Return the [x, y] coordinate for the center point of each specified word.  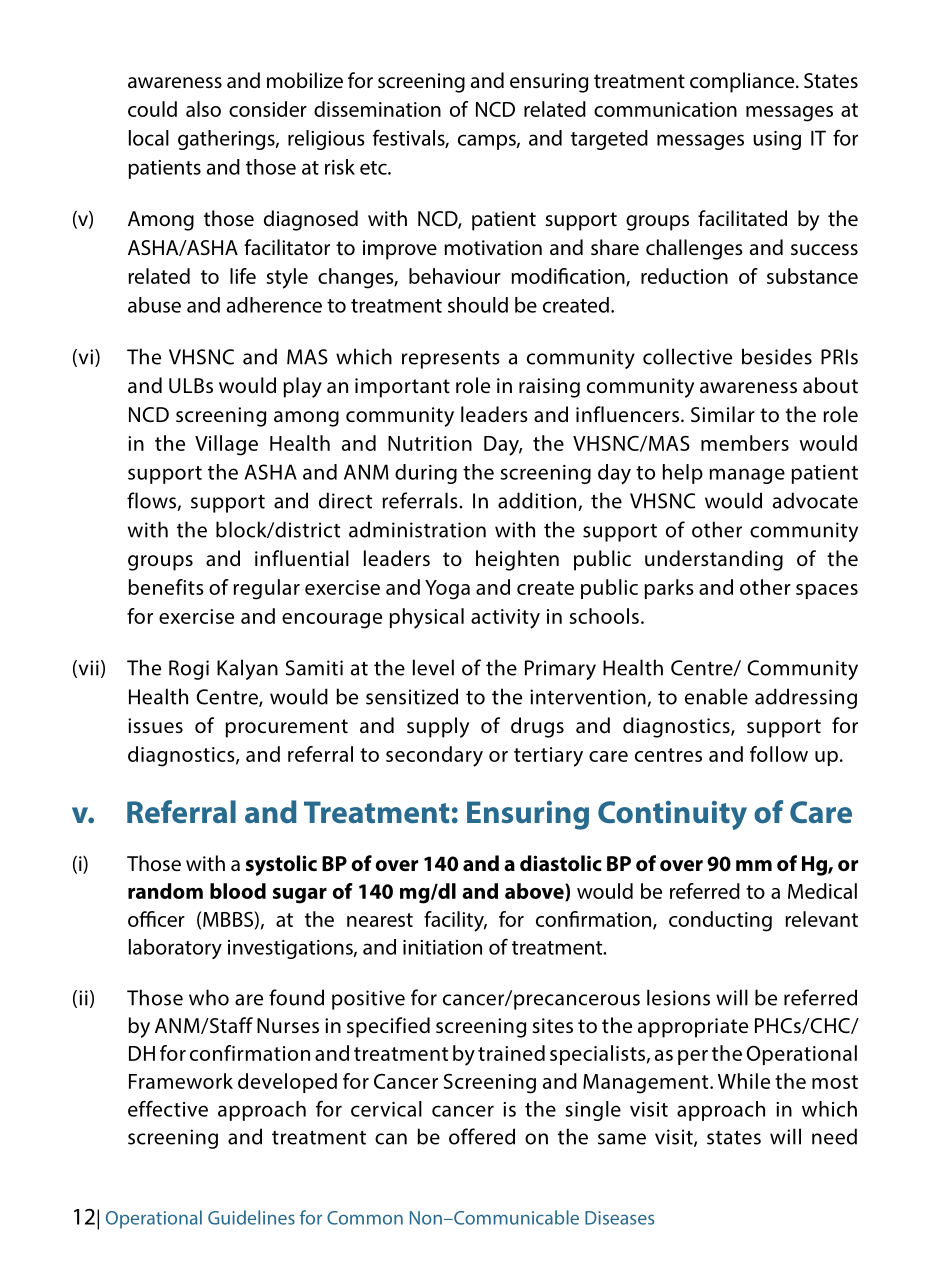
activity [505, 619]
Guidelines [251, 1217]
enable [716, 696]
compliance [743, 82]
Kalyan [247, 669]
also [203, 109]
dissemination [377, 109]
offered [482, 1136]
